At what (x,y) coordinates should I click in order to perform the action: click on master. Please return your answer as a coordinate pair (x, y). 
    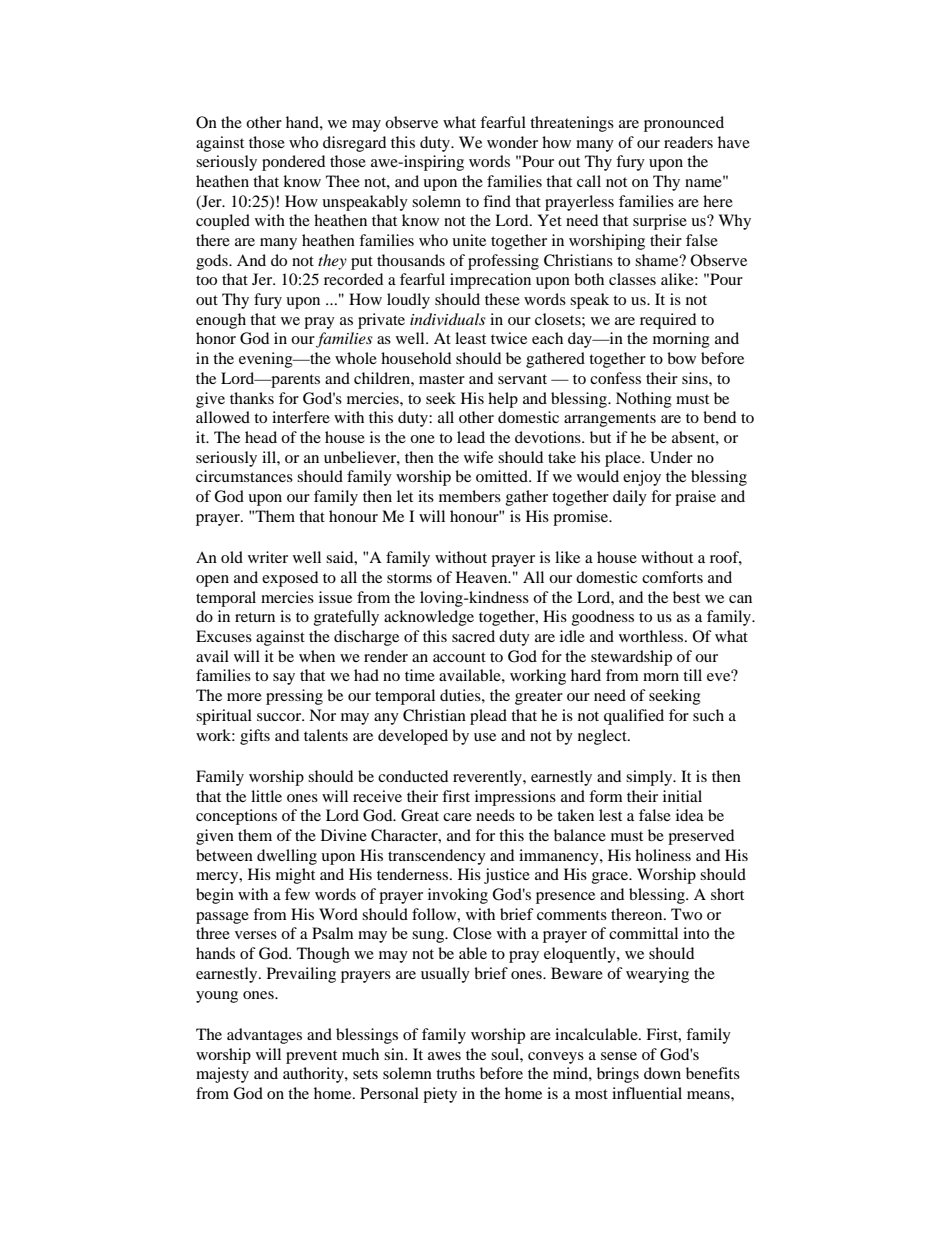
    Looking at the image, I should click on (442, 379).
